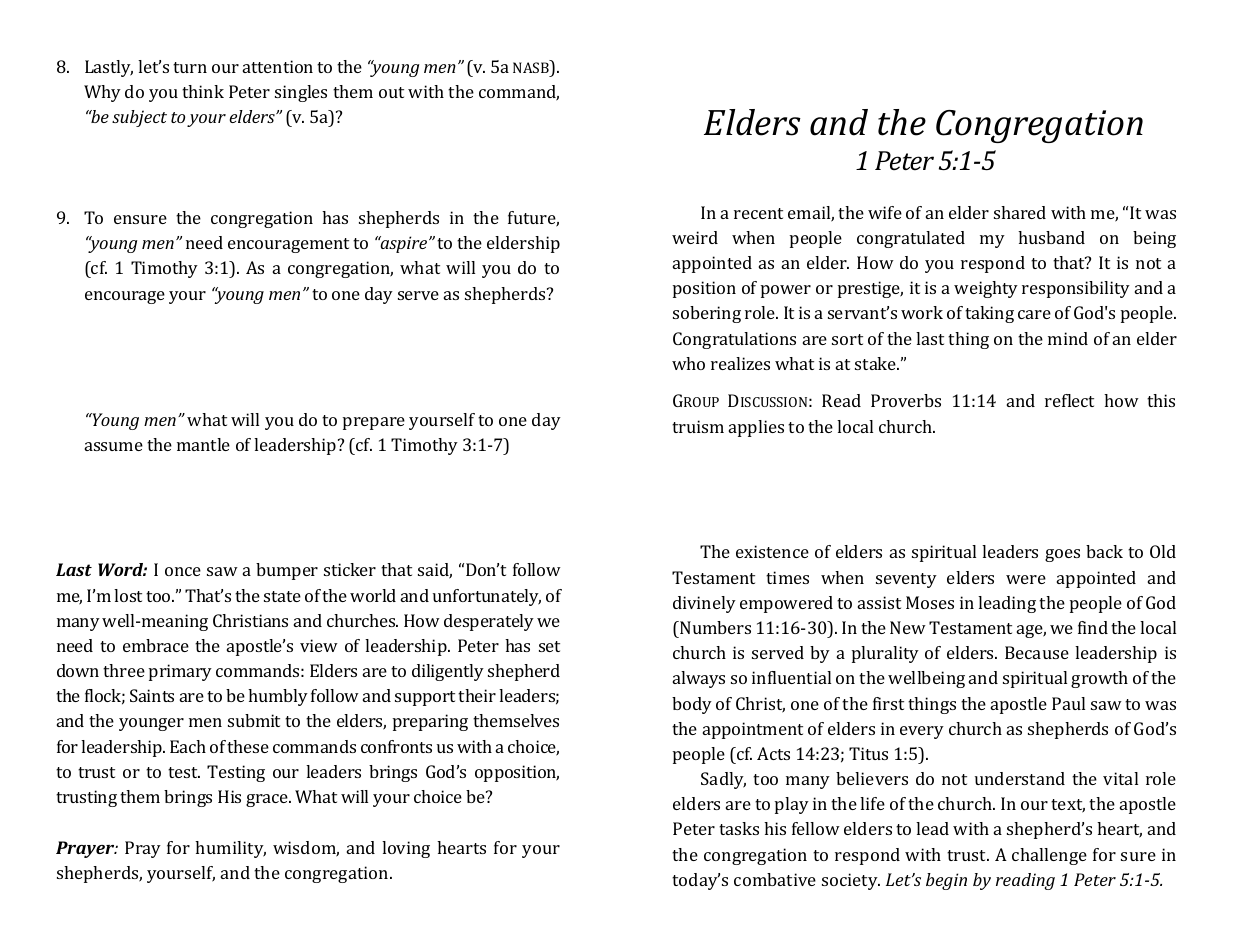 Image resolution: width=1233 pixels, height=952 pixels. I want to click on out, so click(391, 92).
